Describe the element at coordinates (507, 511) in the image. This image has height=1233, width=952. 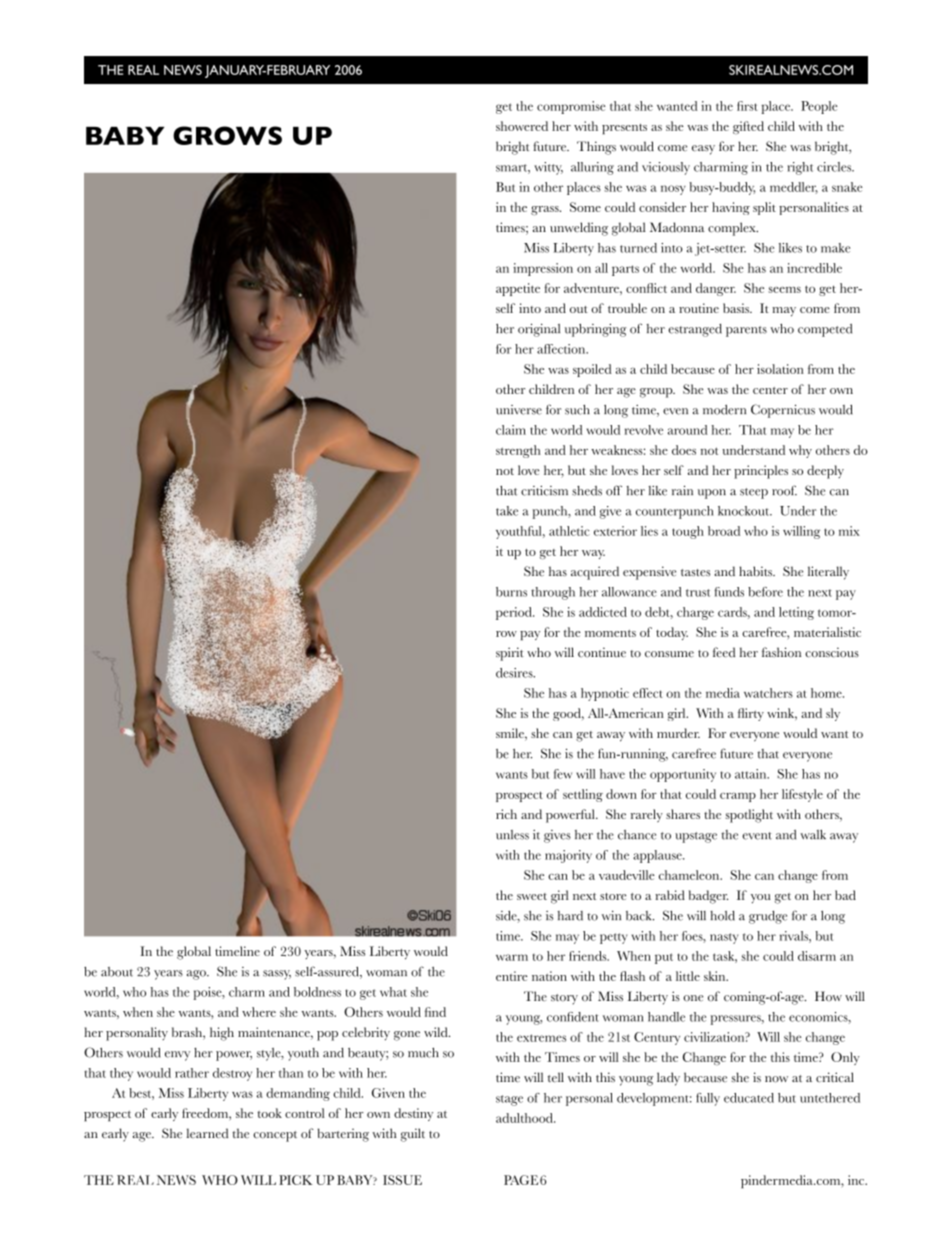
I see `take` at that location.
